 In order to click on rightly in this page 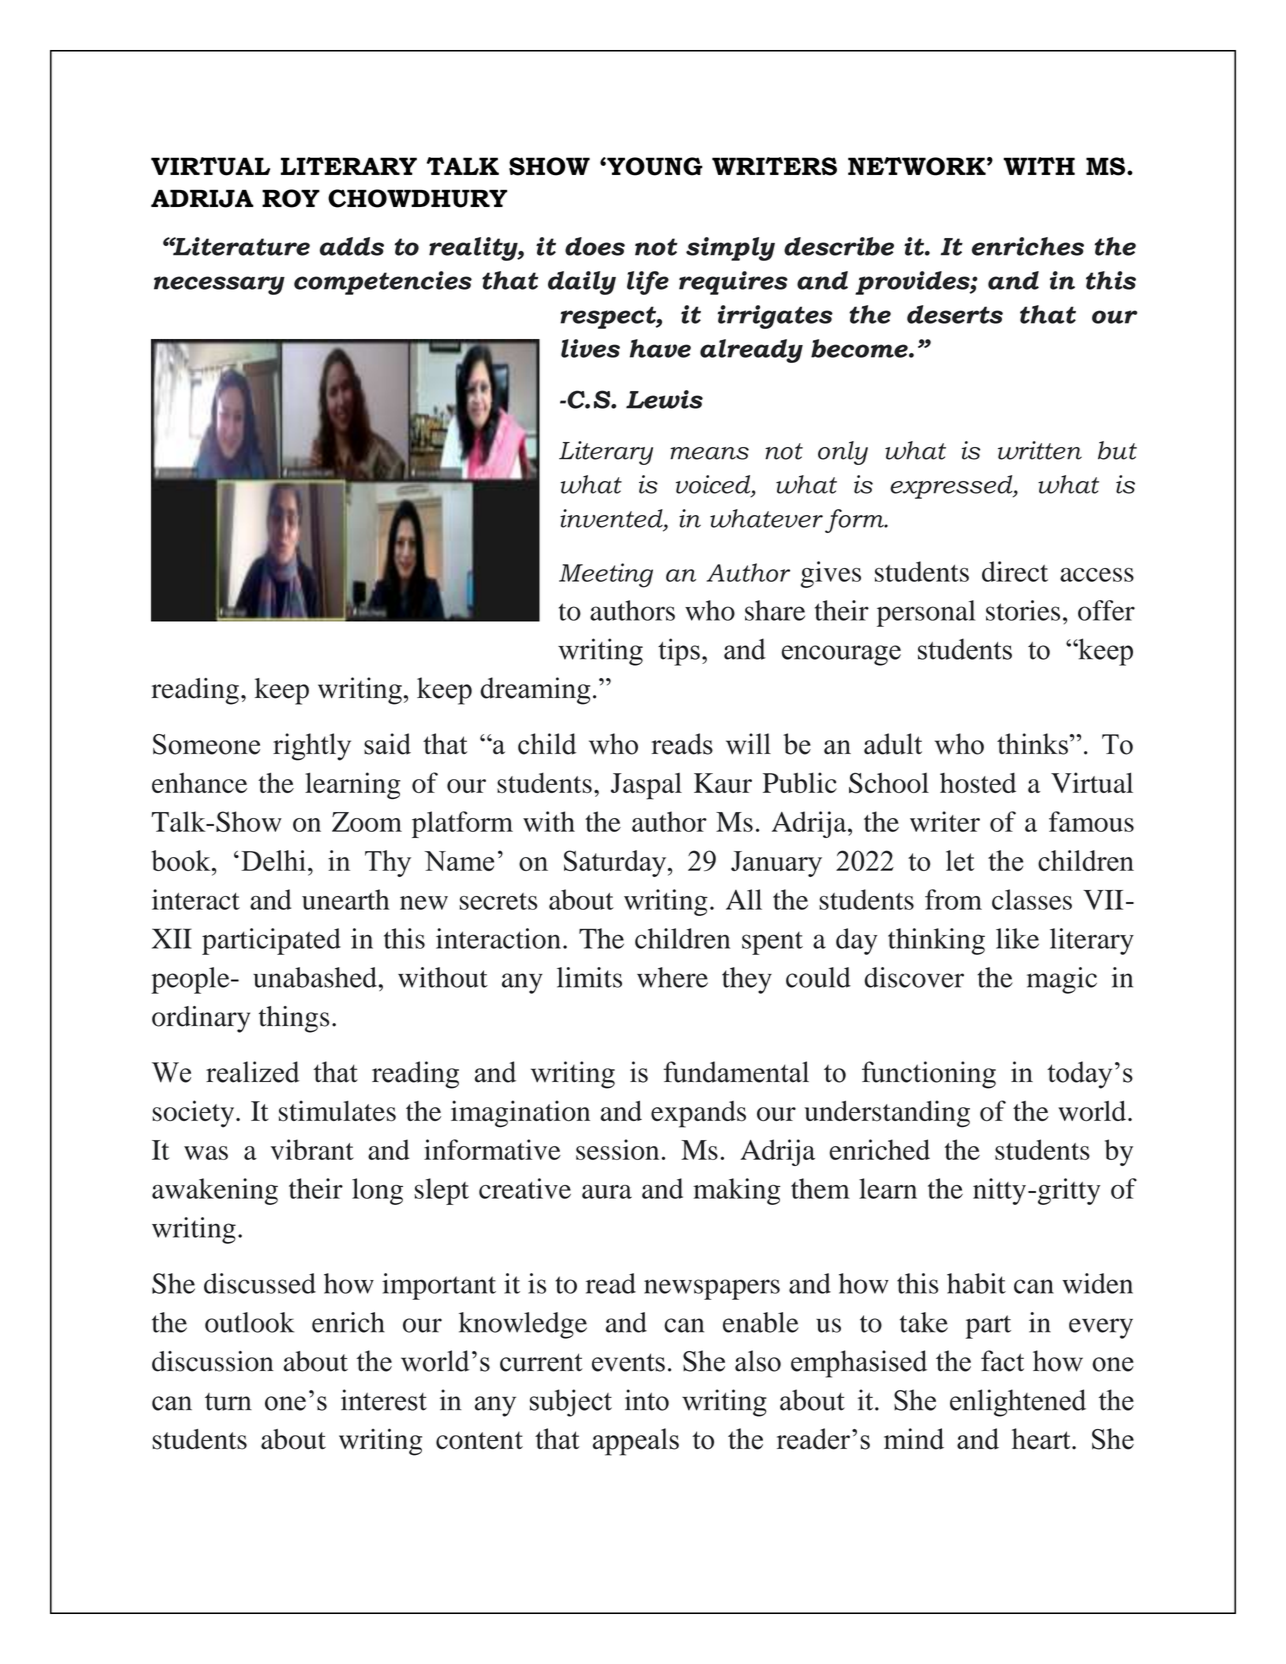, I will do `click(312, 747)`.
